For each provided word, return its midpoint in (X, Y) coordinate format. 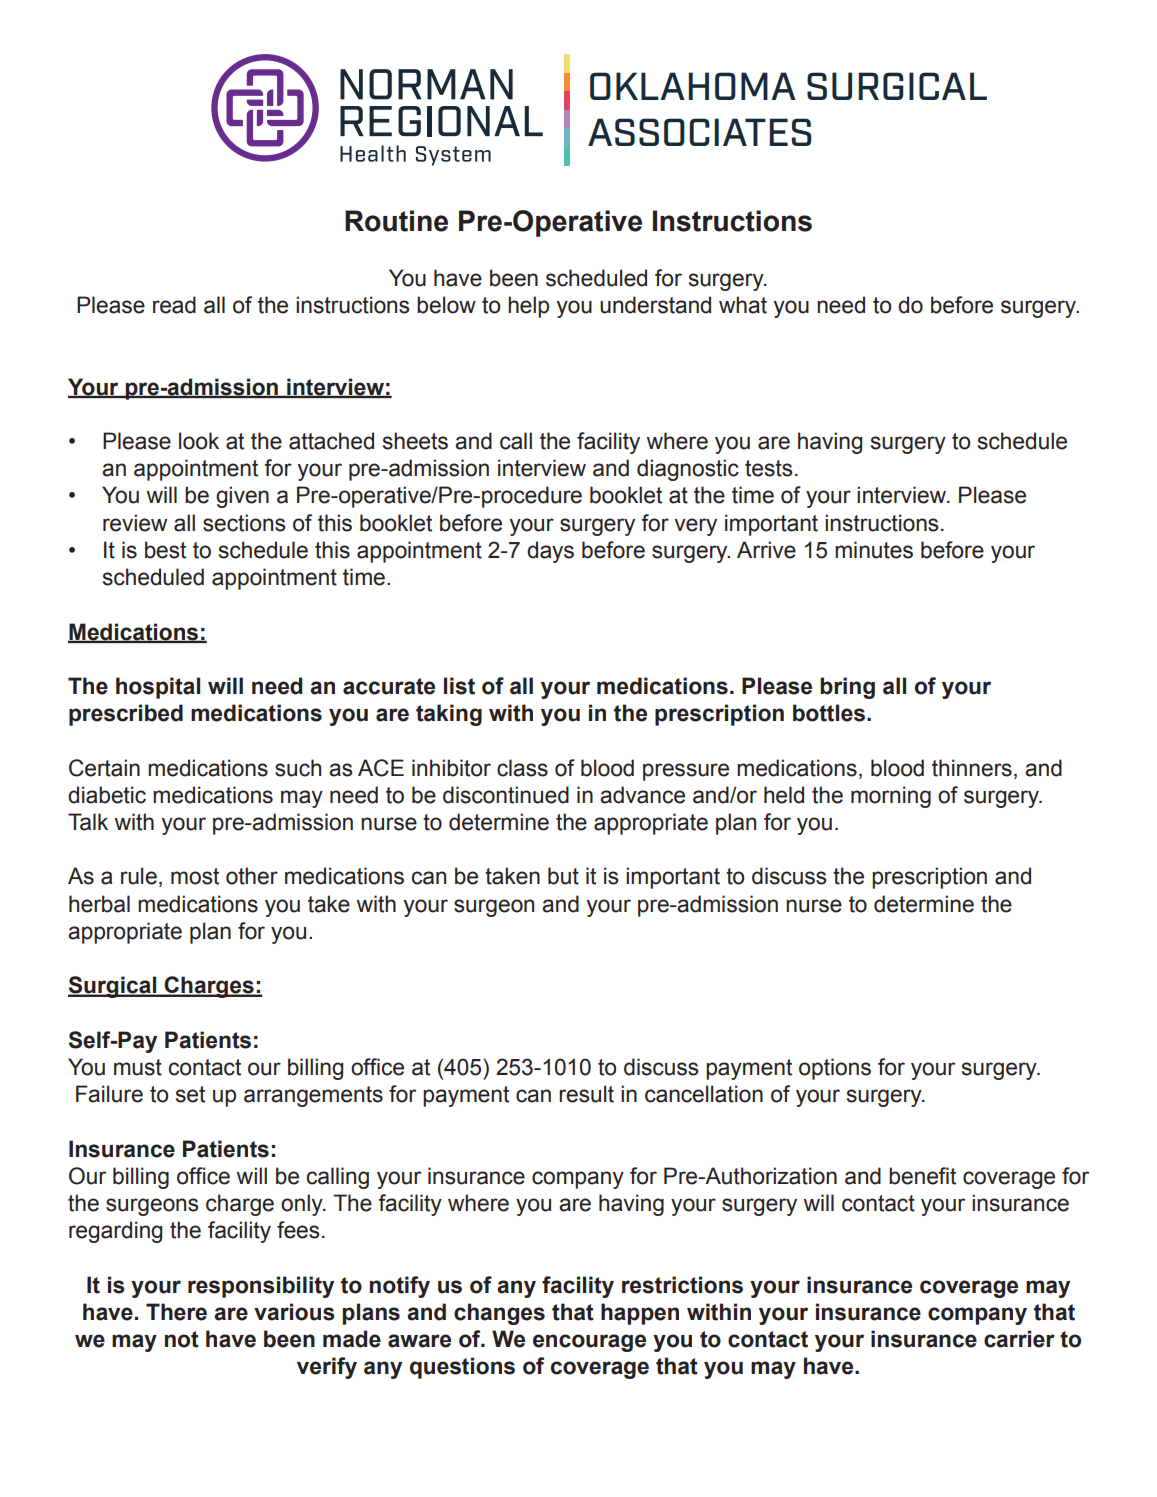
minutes (874, 550)
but (563, 876)
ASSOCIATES (700, 132)
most (195, 876)
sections (244, 523)
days (550, 552)
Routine (396, 221)
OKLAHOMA (693, 86)
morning (891, 797)
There (176, 1312)
